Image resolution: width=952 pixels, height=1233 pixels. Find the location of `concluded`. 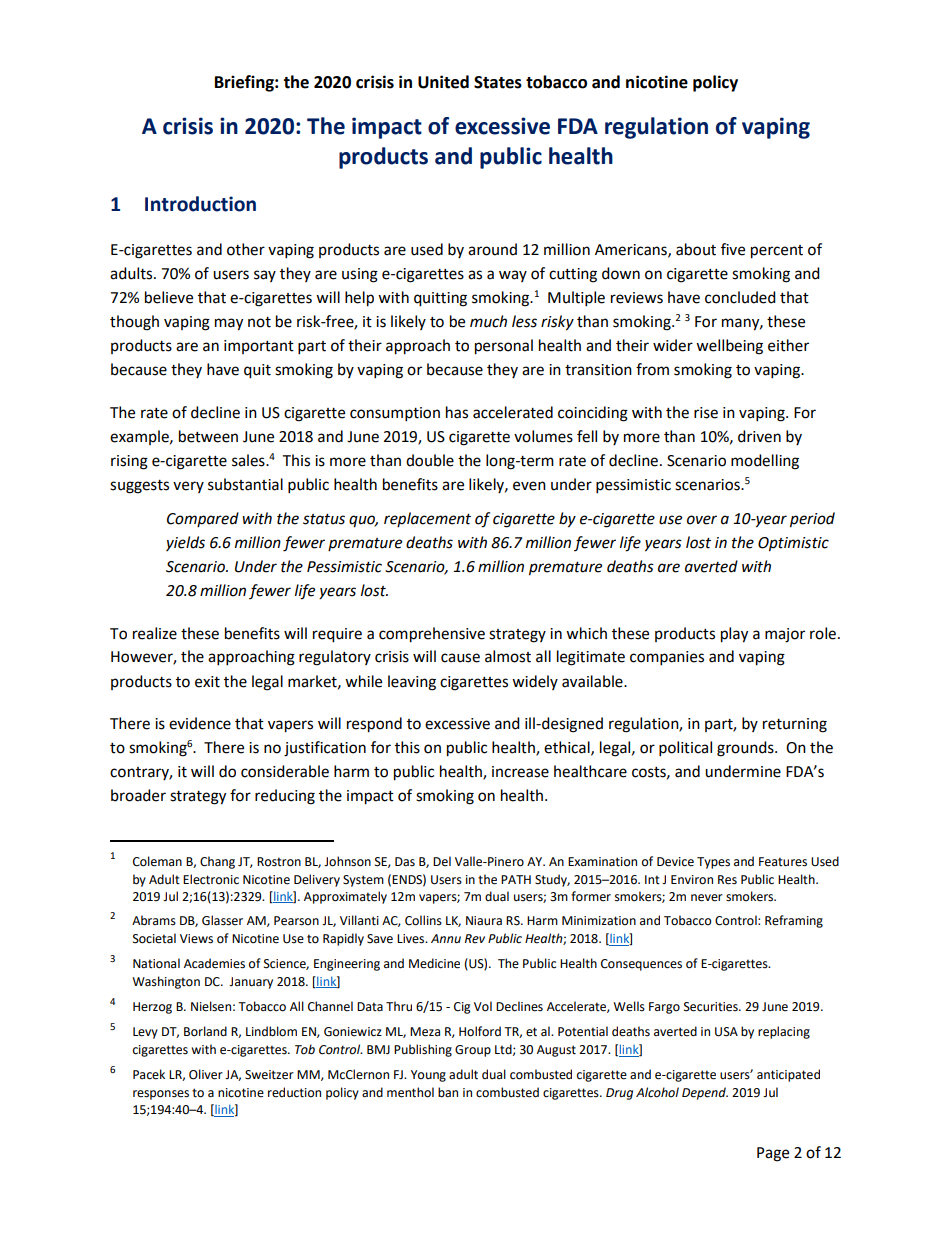

concluded is located at coordinates (740, 297).
